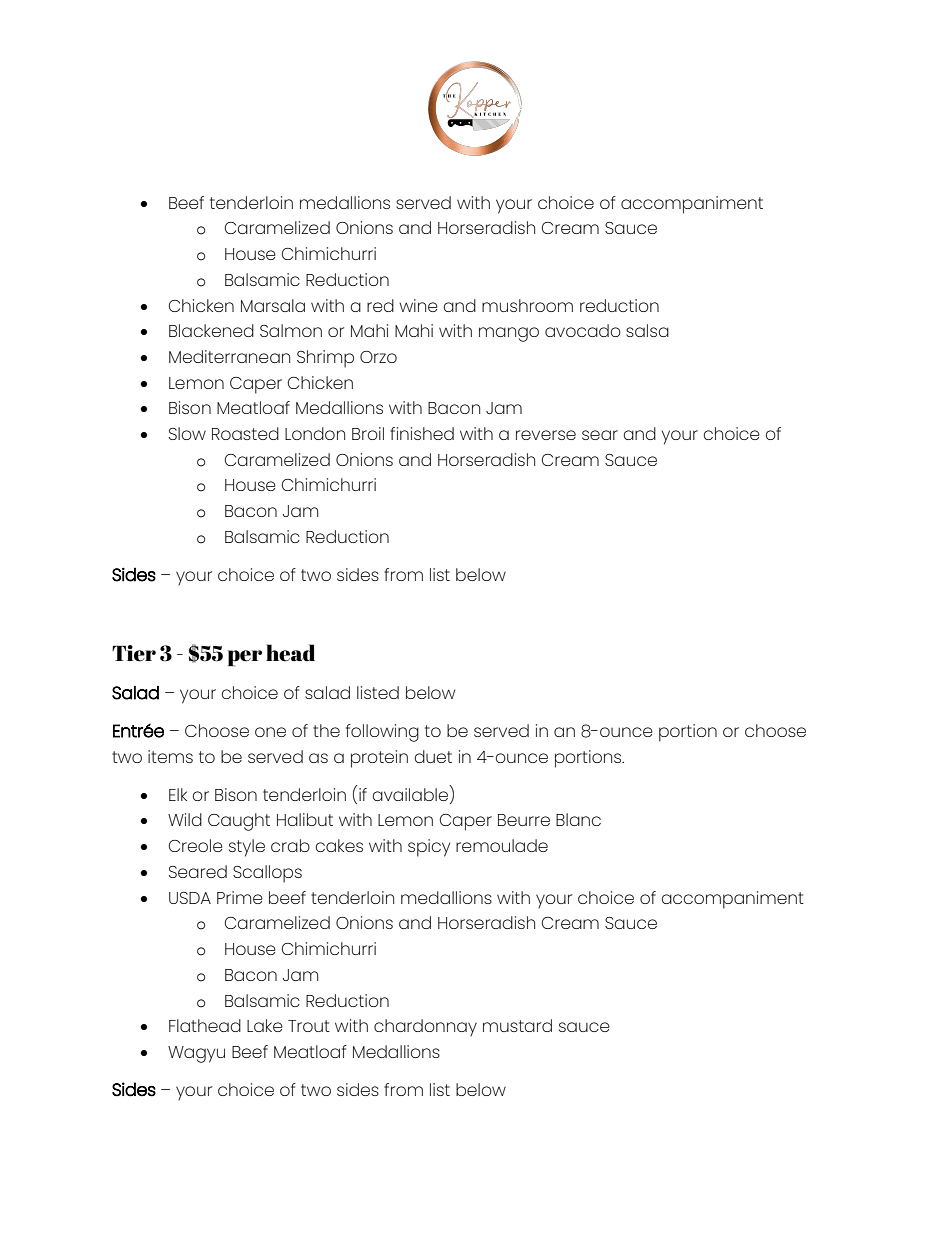  I want to click on Blanc, so click(578, 819).
